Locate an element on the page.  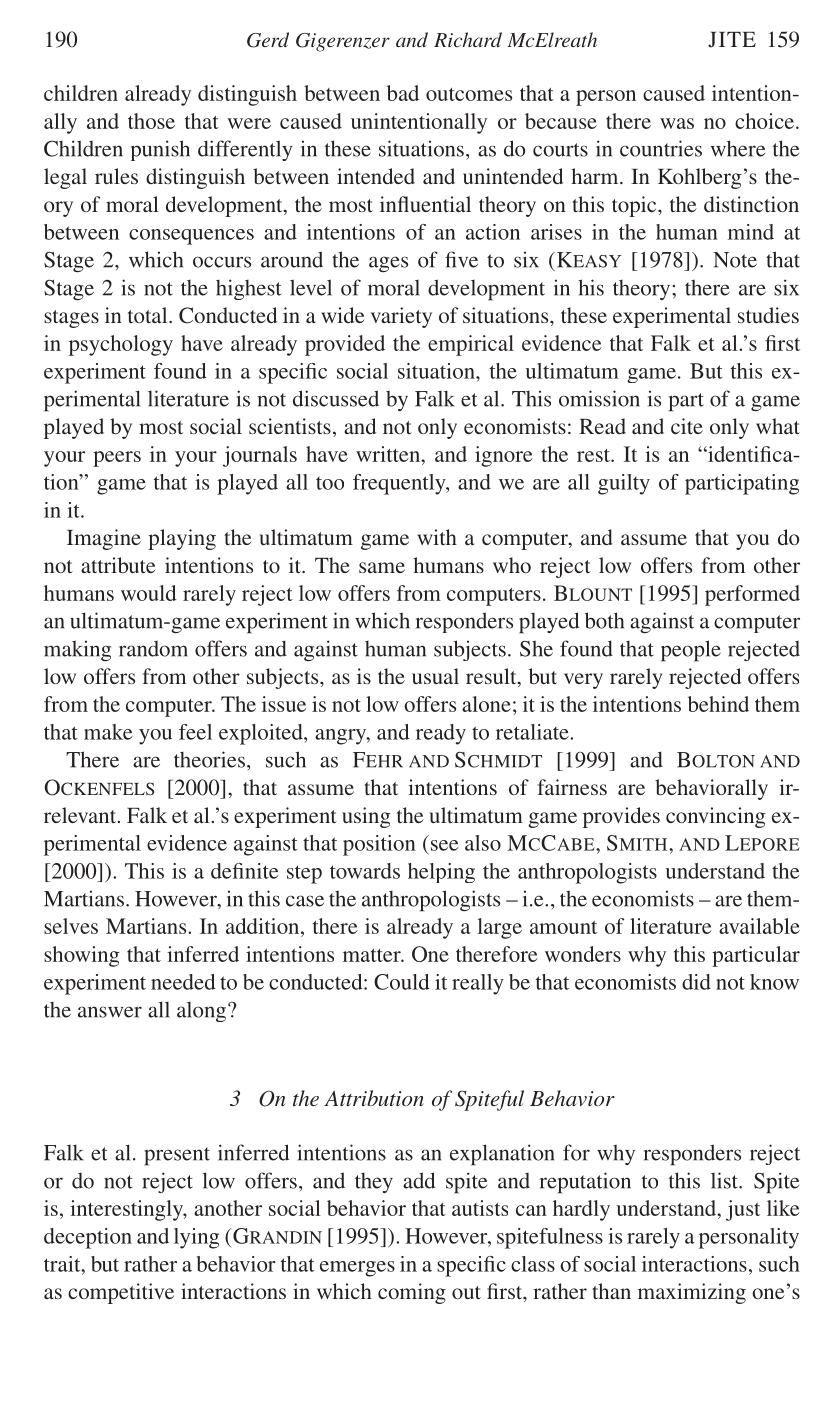
bad is located at coordinates (403, 93).
